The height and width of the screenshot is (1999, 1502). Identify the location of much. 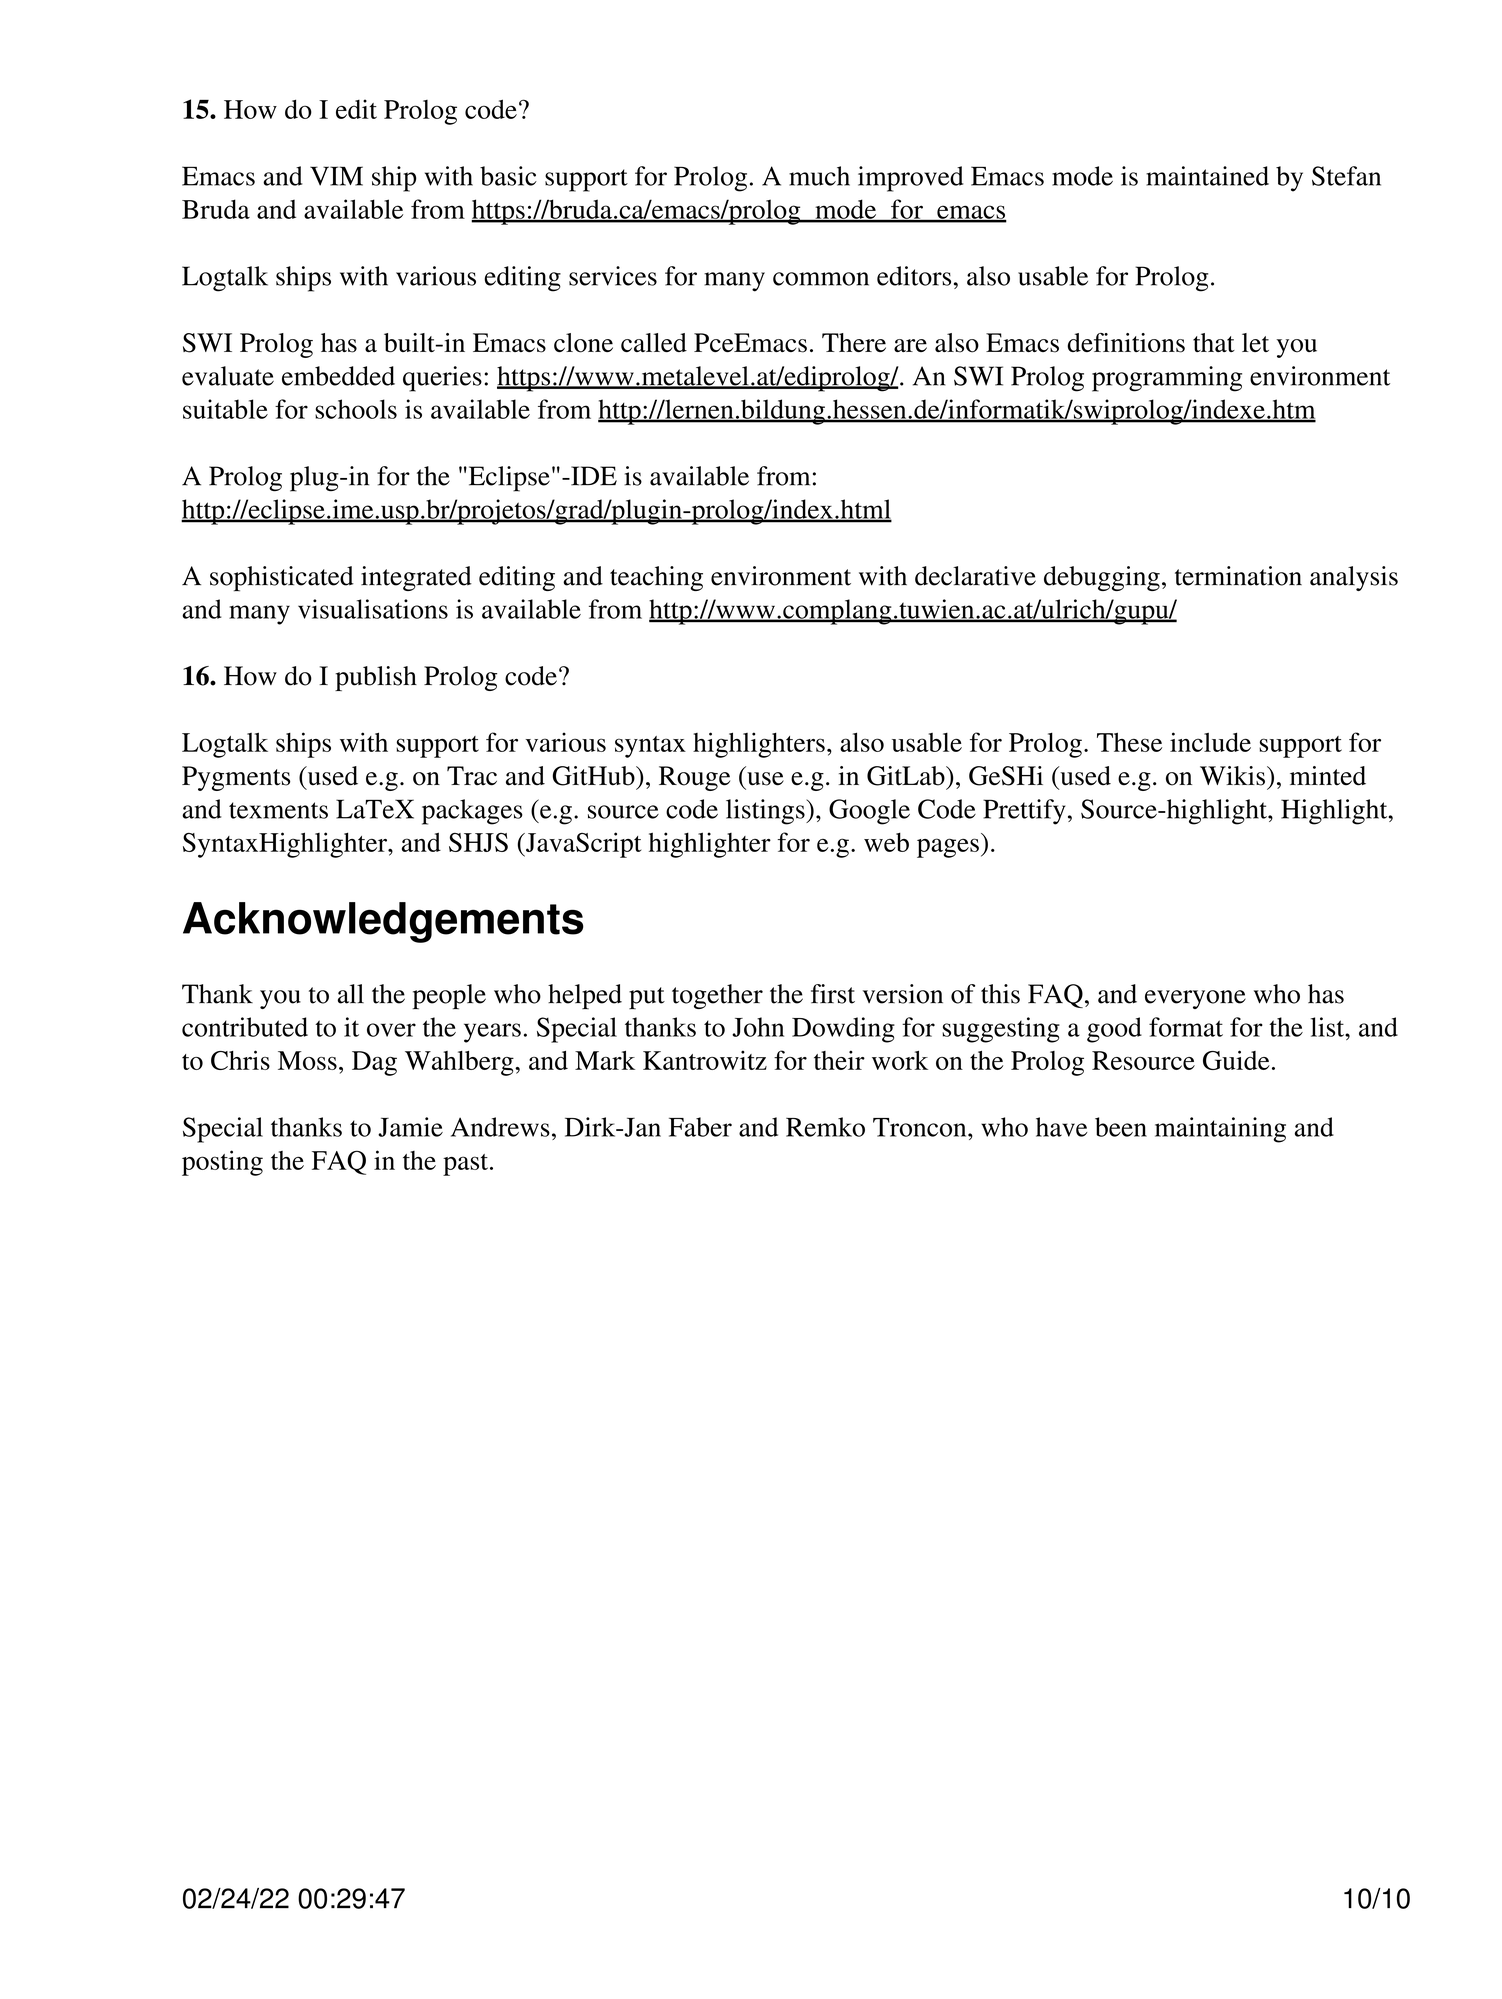
(819, 176).
